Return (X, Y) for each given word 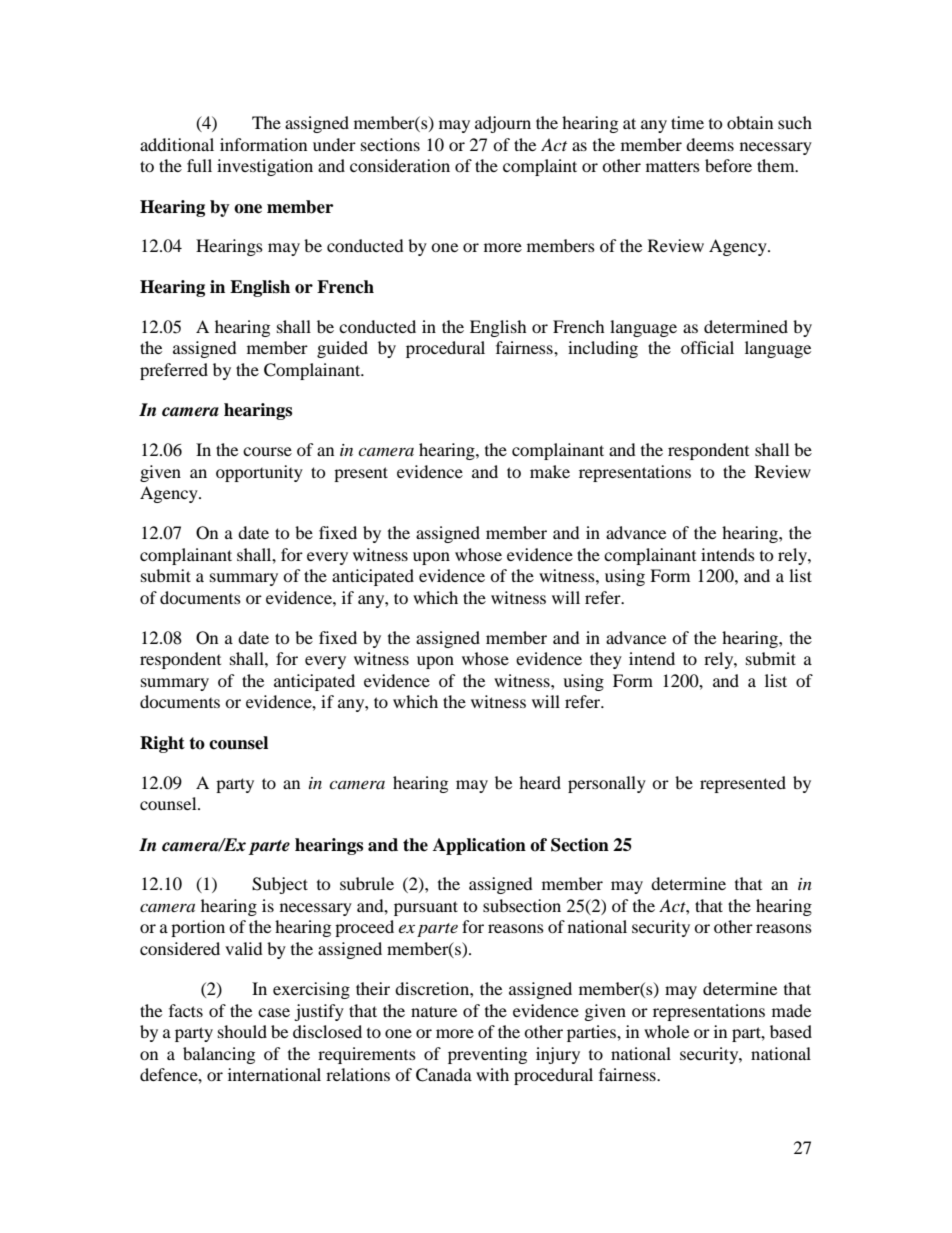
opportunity (259, 473)
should (242, 1031)
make (550, 471)
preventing (487, 1055)
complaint (540, 167)
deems (710, 144)
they (606, 660)
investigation (265, 167)
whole (666, 1031)
